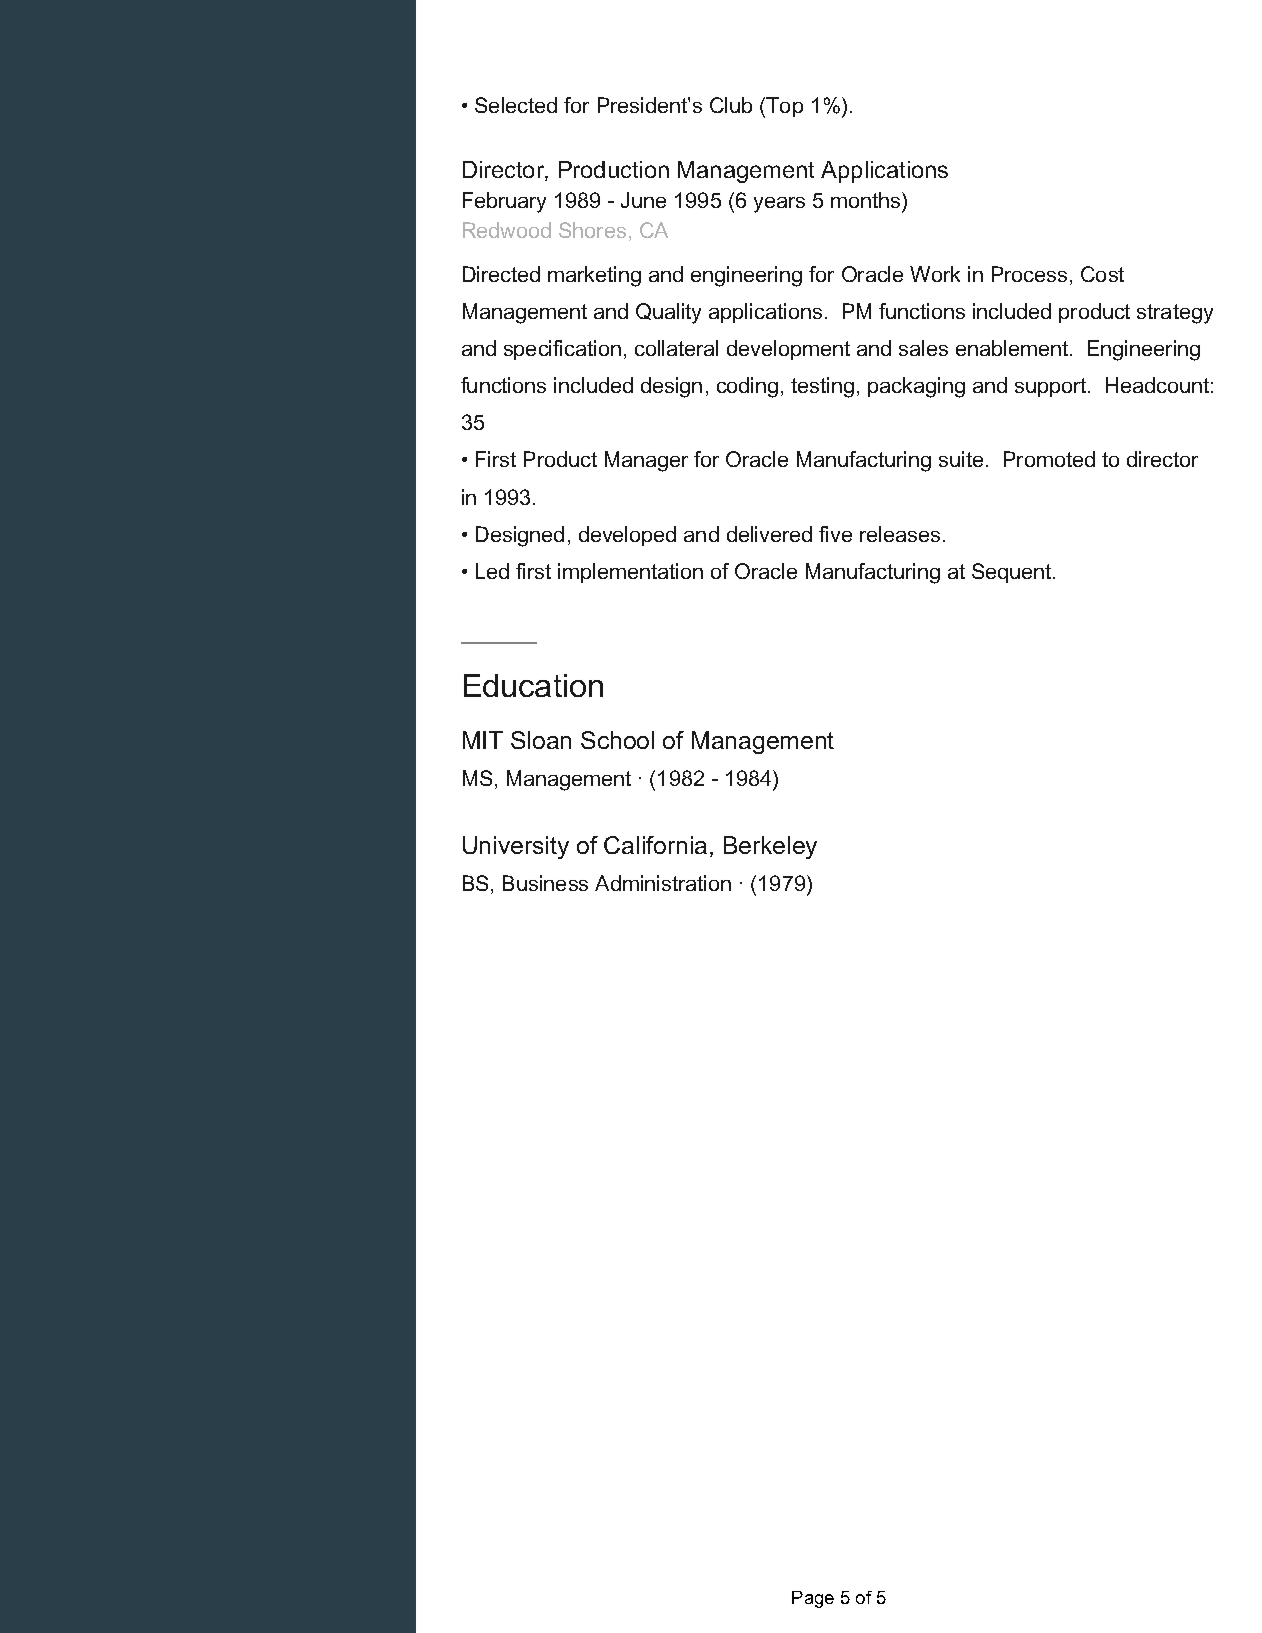 Image resolution: width=1262 pixels, height=1633 pixels. I want to click on Top, so click(784, 107).
